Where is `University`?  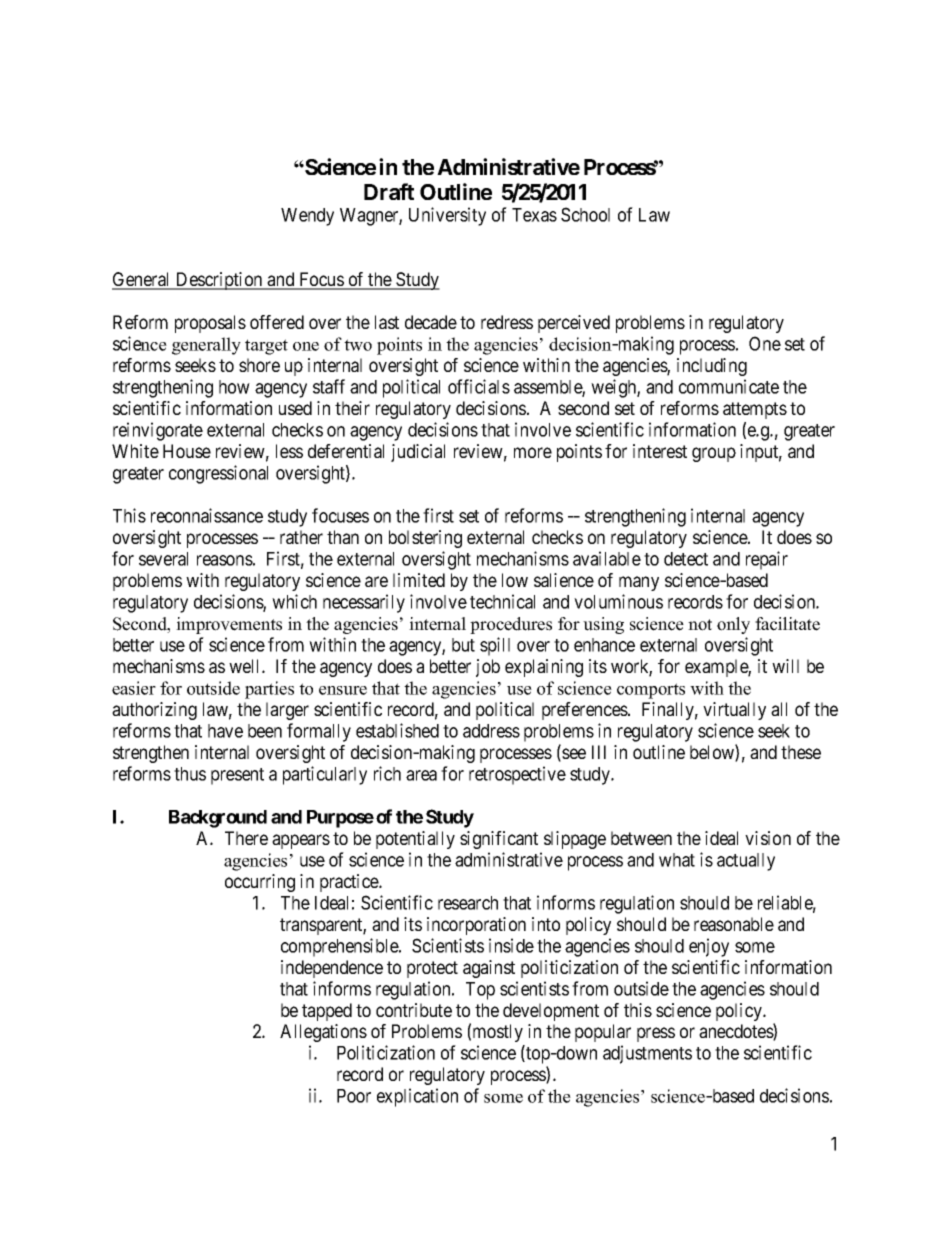
University is located at coordinates (447, 216).
